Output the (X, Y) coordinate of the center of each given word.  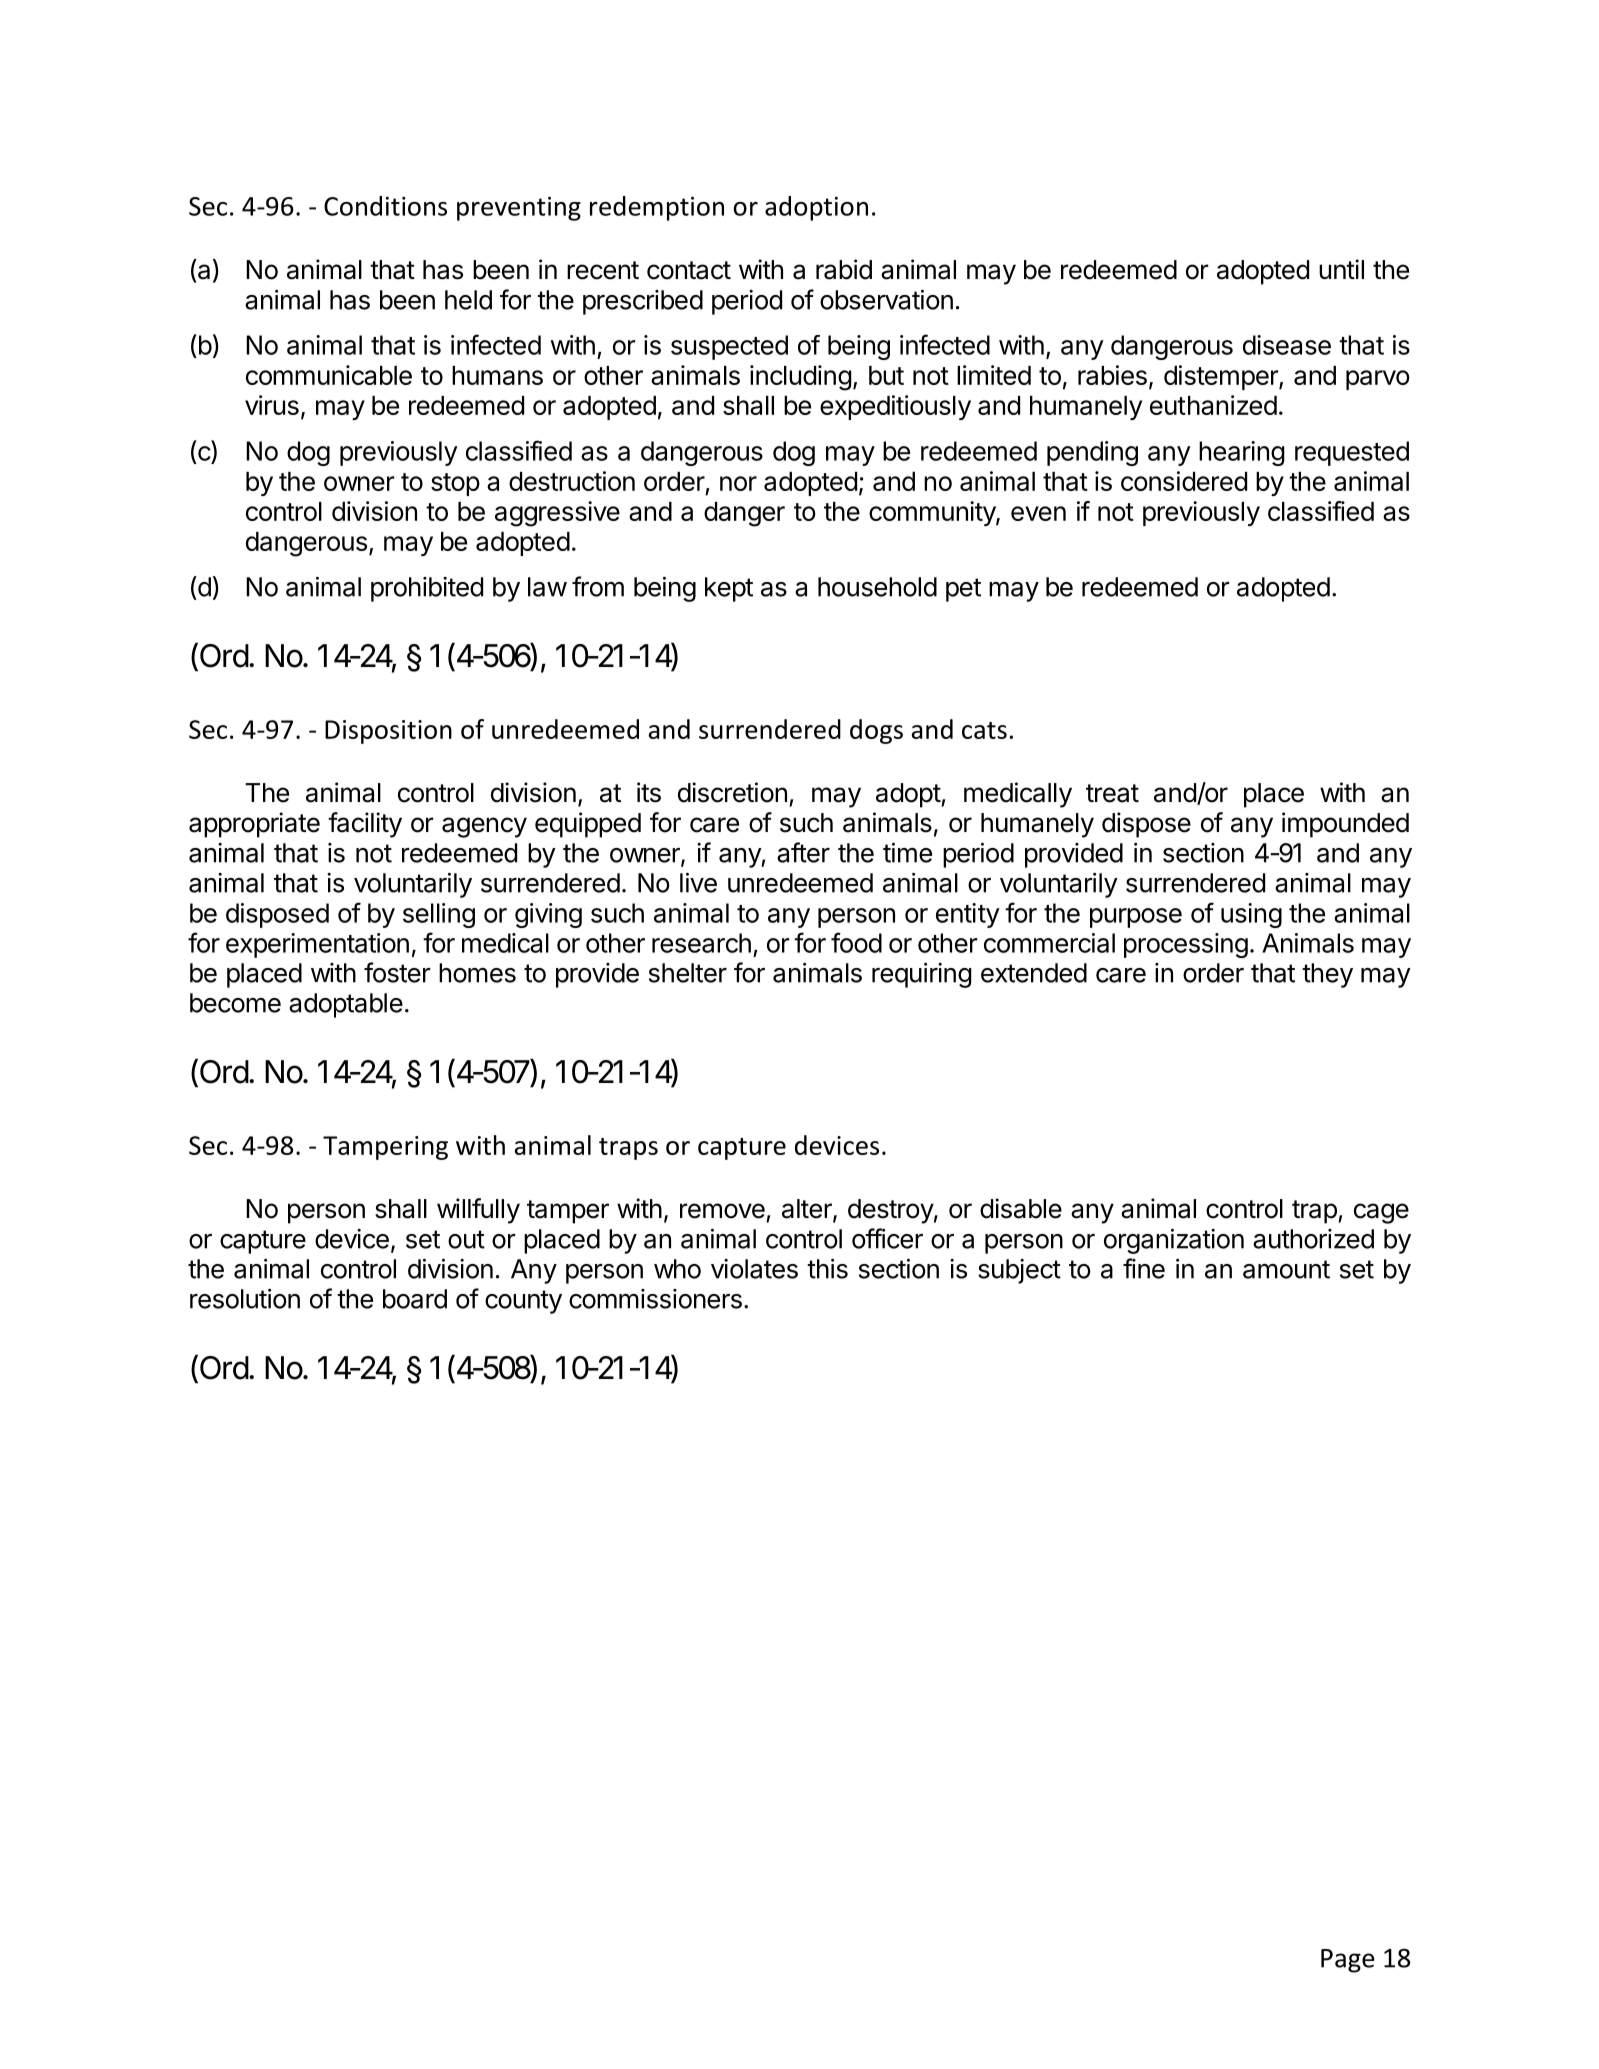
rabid (844, 269)
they (1327, 975)
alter (808, 1210)
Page (1348, 1961)
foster (397, 972)
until (1341, 269)
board (415, 1299)
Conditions (385, 206)
